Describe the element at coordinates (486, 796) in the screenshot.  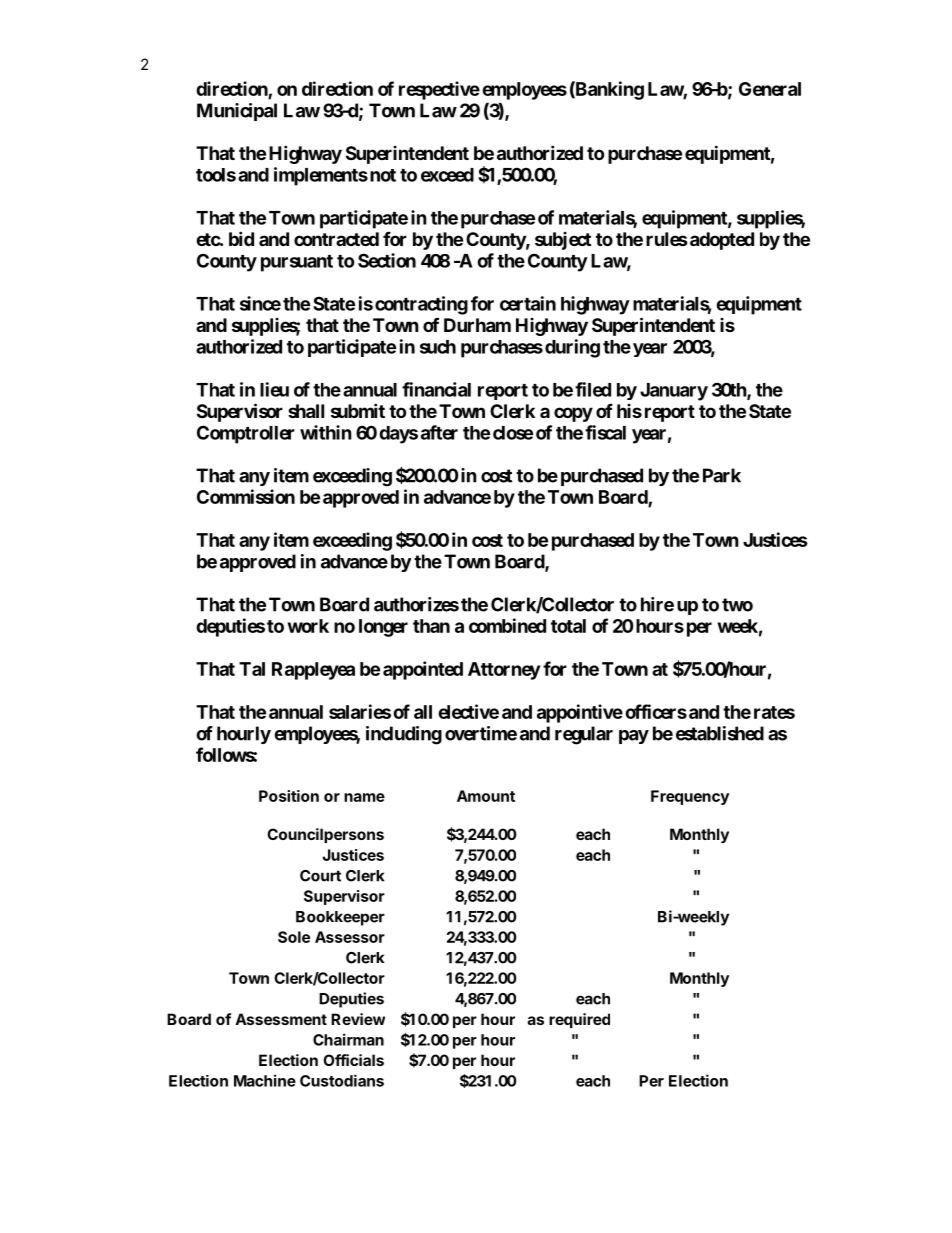
I see `Amount` at that location.
